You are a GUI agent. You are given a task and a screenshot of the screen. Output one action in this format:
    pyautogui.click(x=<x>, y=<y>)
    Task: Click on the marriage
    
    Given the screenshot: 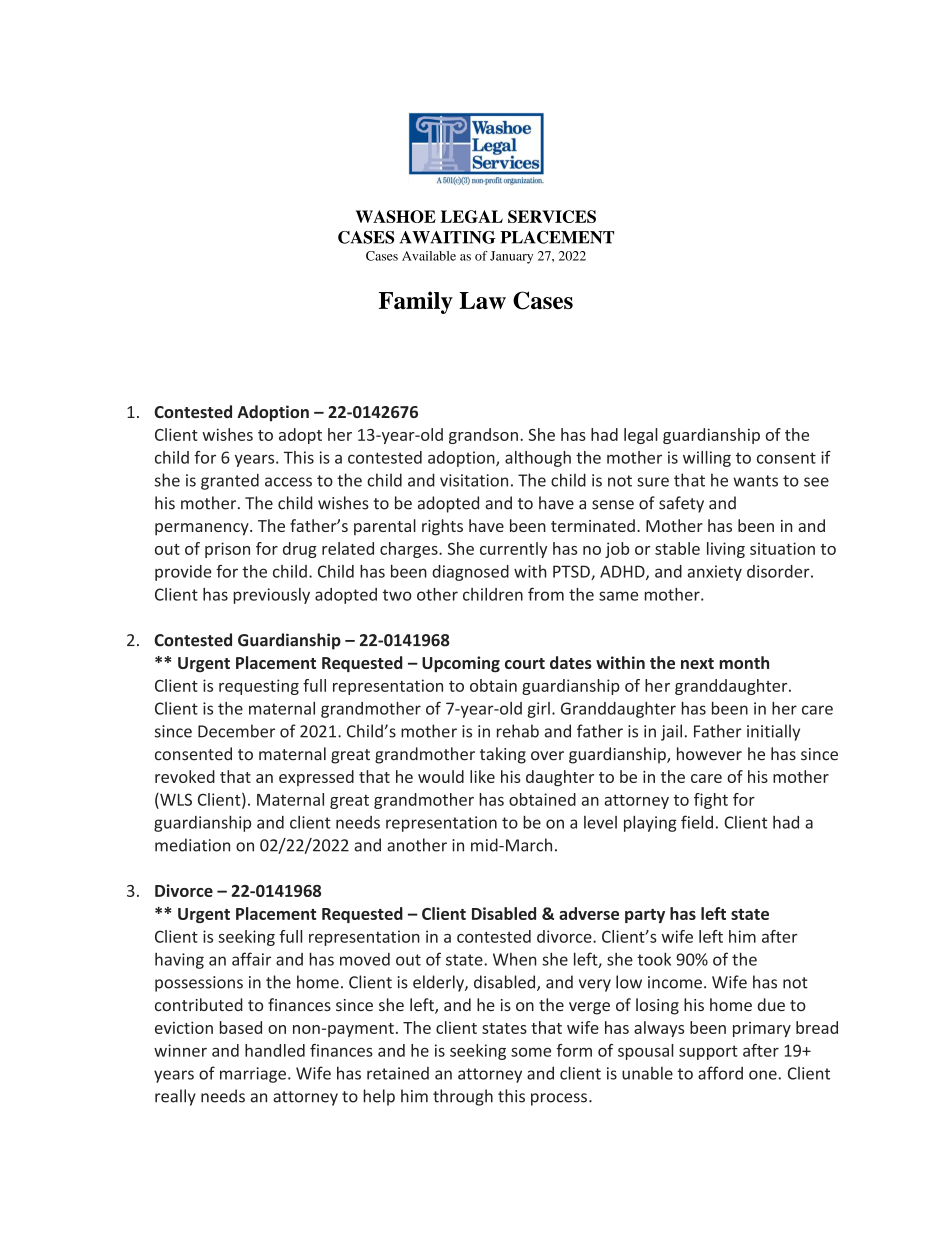 What is the action you would take?
    pyautogui.click(x=253, y=1075)
